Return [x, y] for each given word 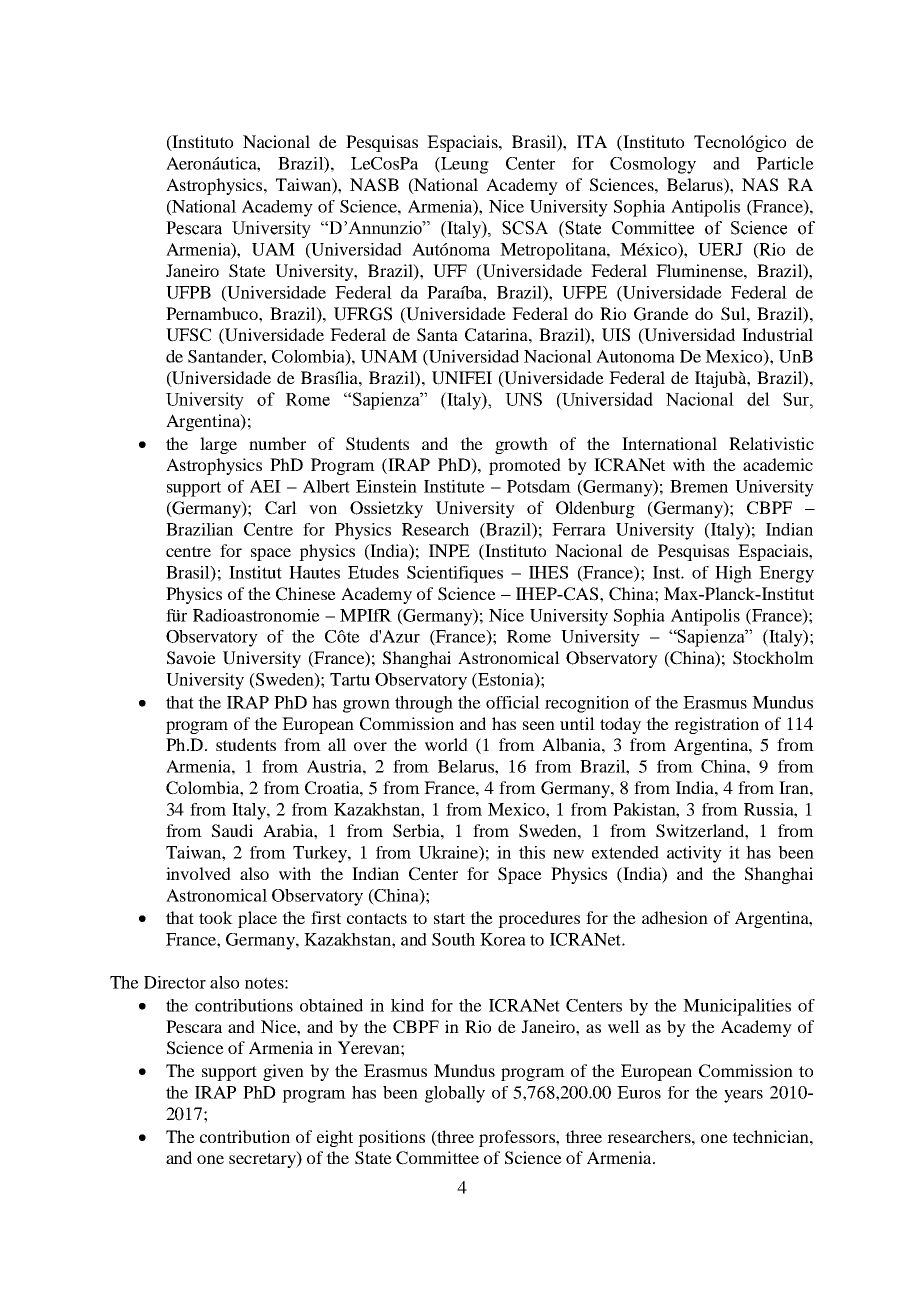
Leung [464, 165]
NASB [374, 185]
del [758, 399]
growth [521, 445]
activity [694, 854]
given [283, 1072]
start [449, 918]
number [277, 443]
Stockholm [773, 658]
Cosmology [653, 165]
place [257, 919]
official [513, 702]
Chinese [306, 594]
